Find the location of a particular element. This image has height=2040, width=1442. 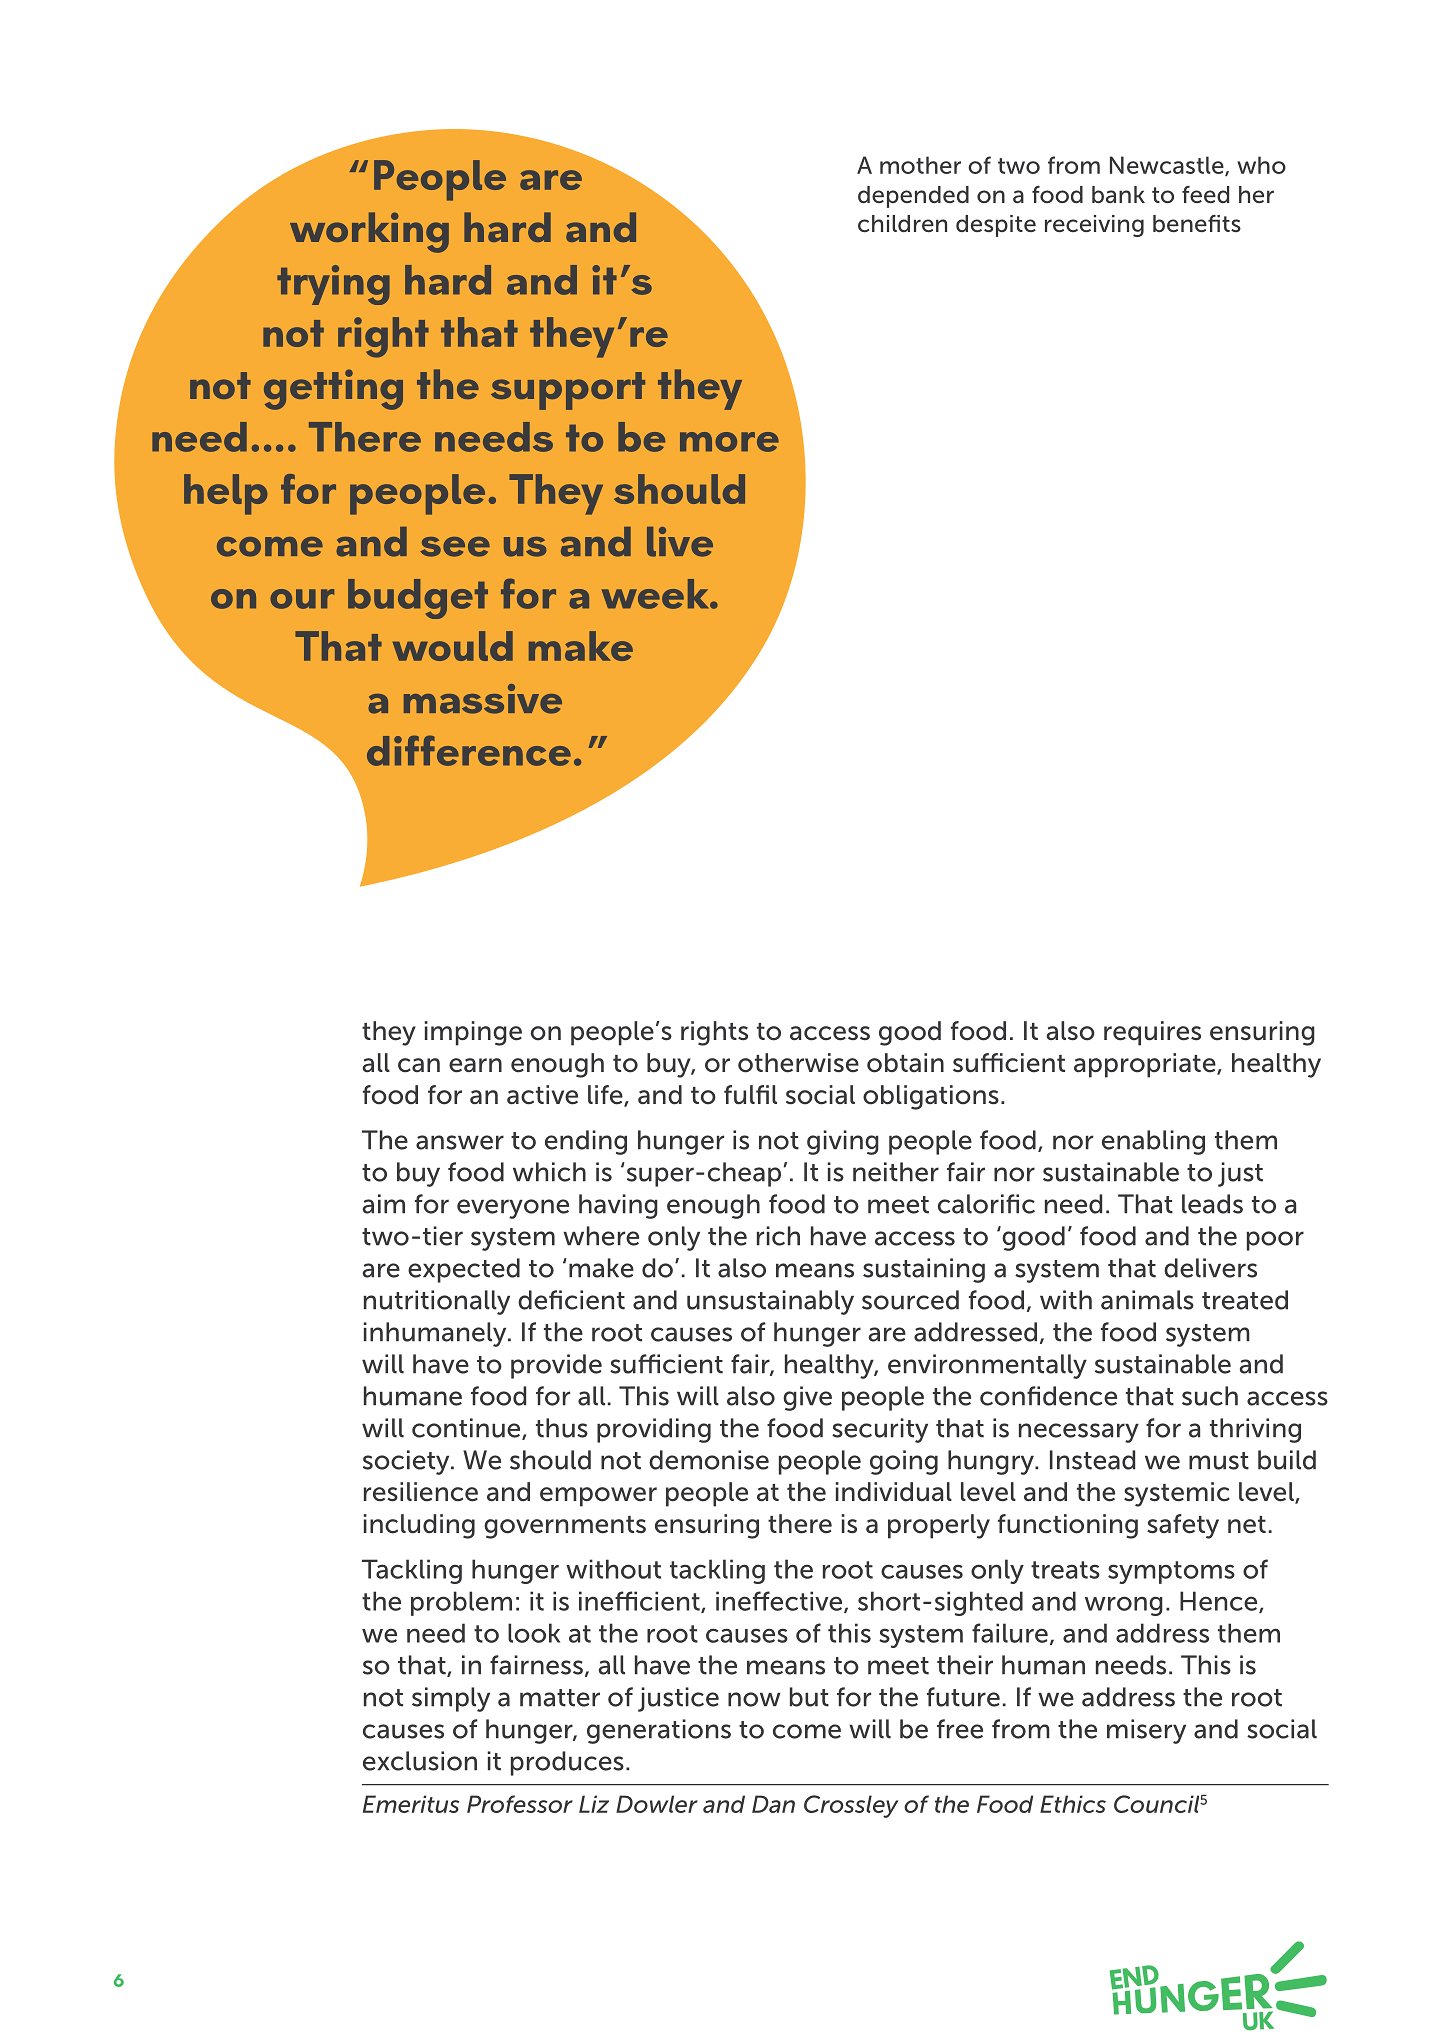

Dan is located at coordinates (773, 1804).
